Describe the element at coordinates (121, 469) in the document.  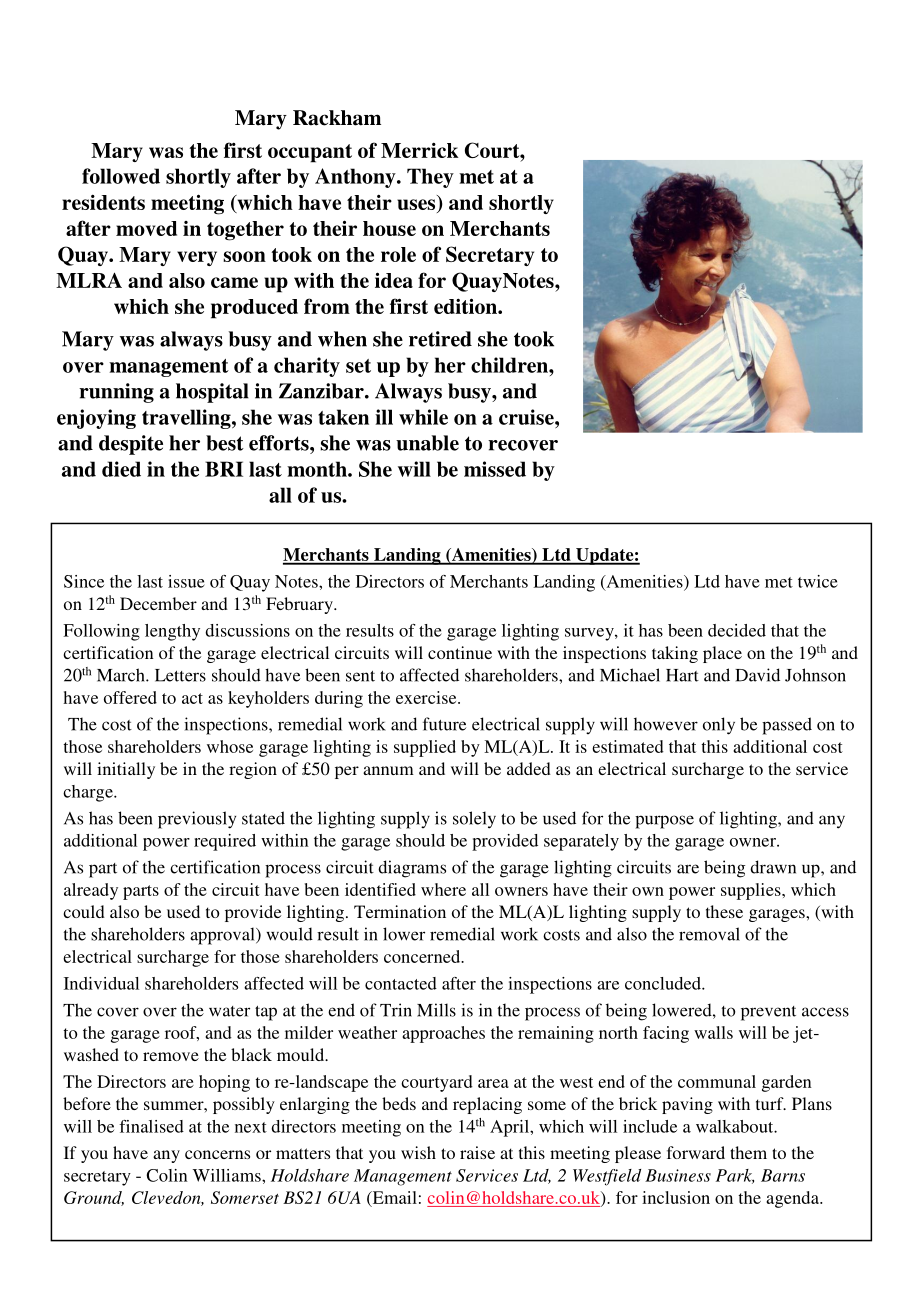
I see `died` at that location.
